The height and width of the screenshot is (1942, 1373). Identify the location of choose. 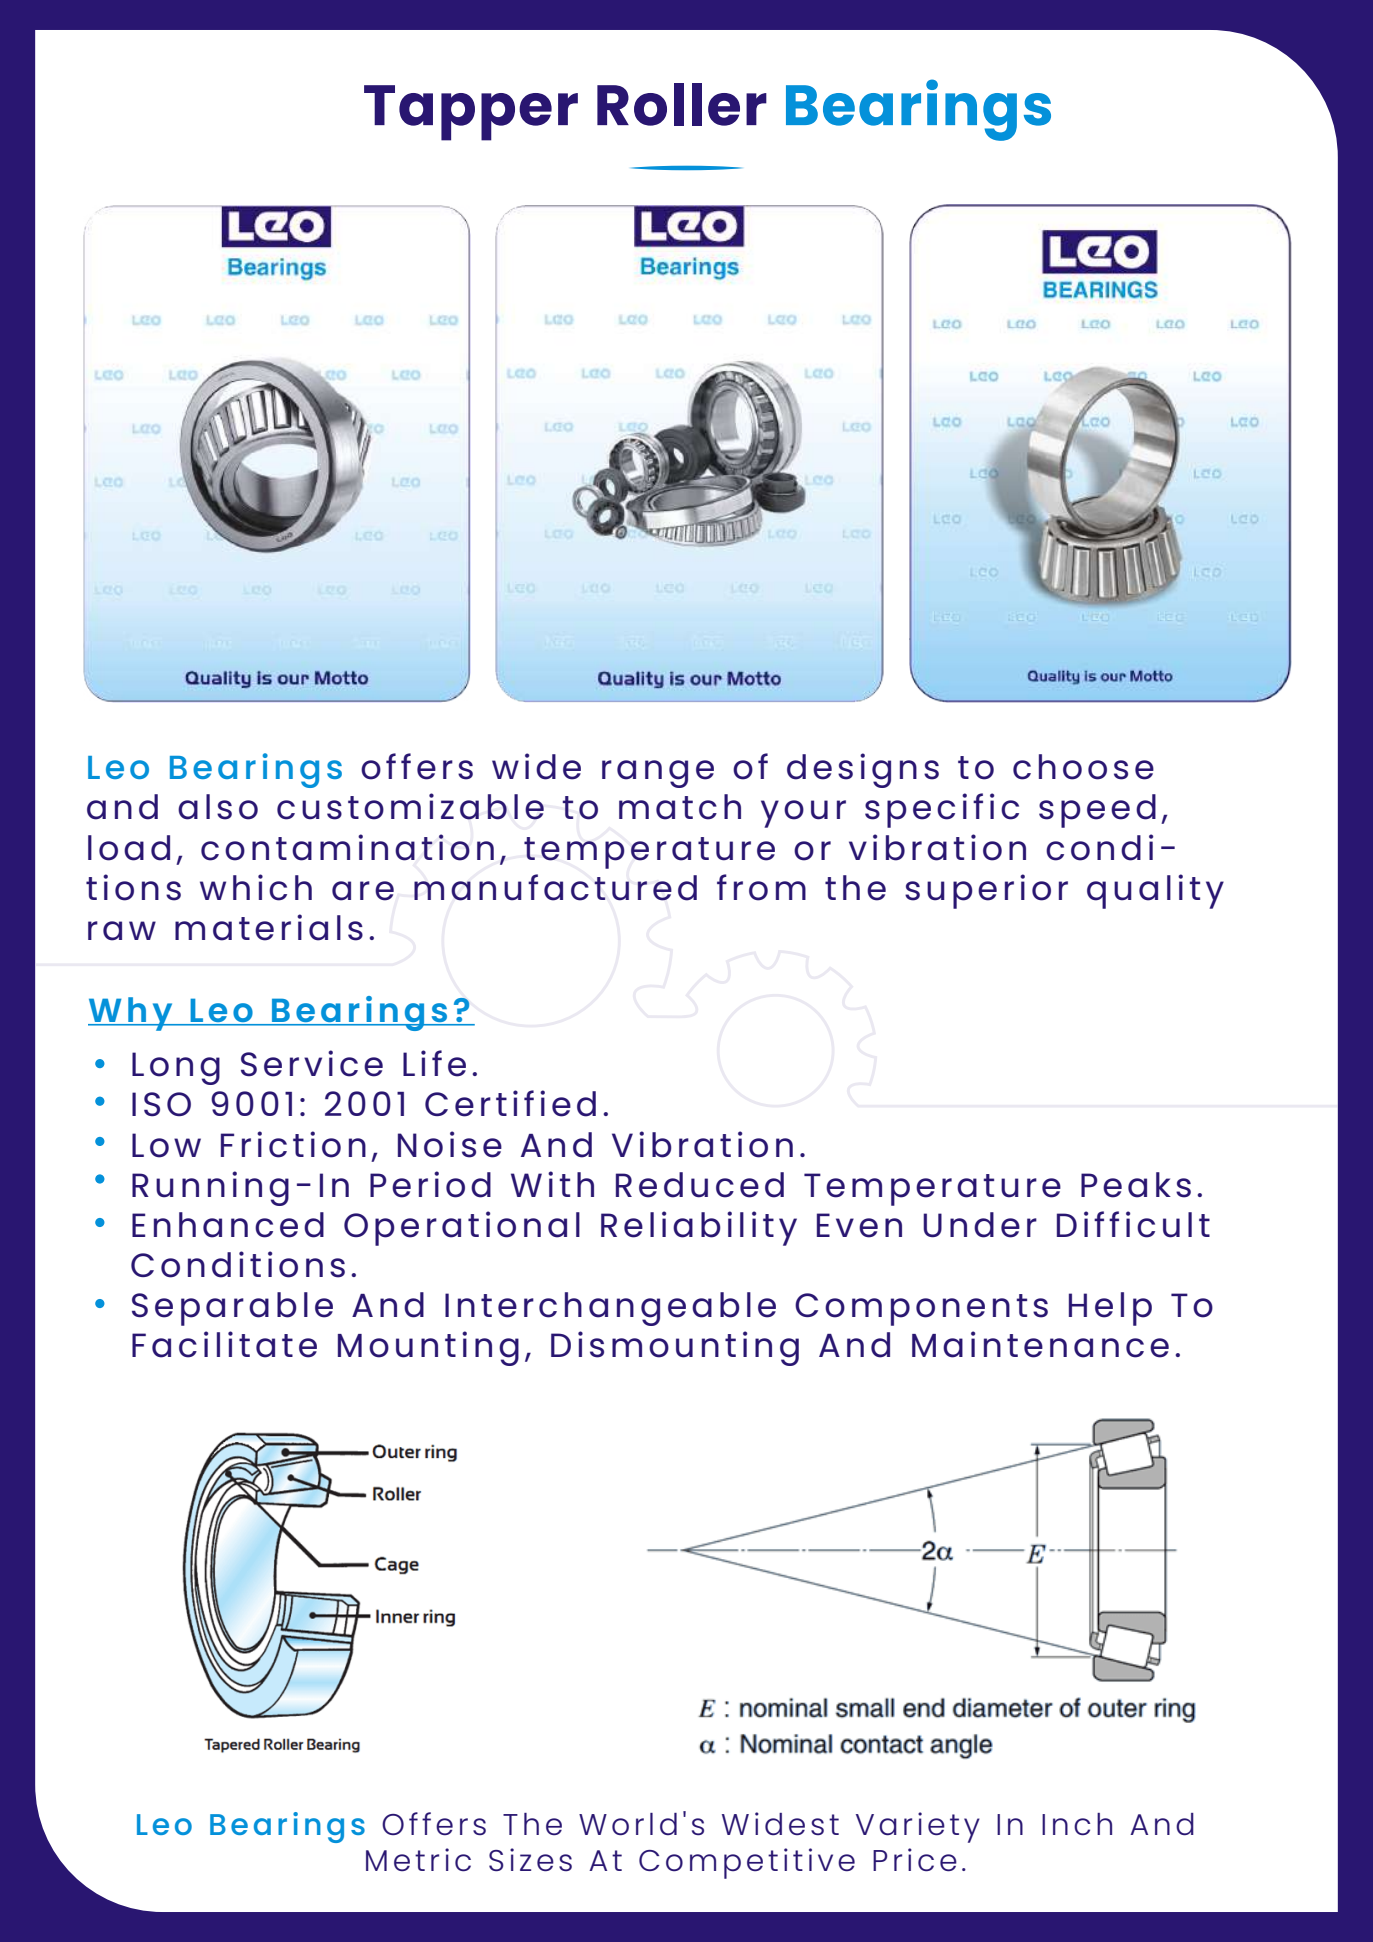
(1083, 767).
